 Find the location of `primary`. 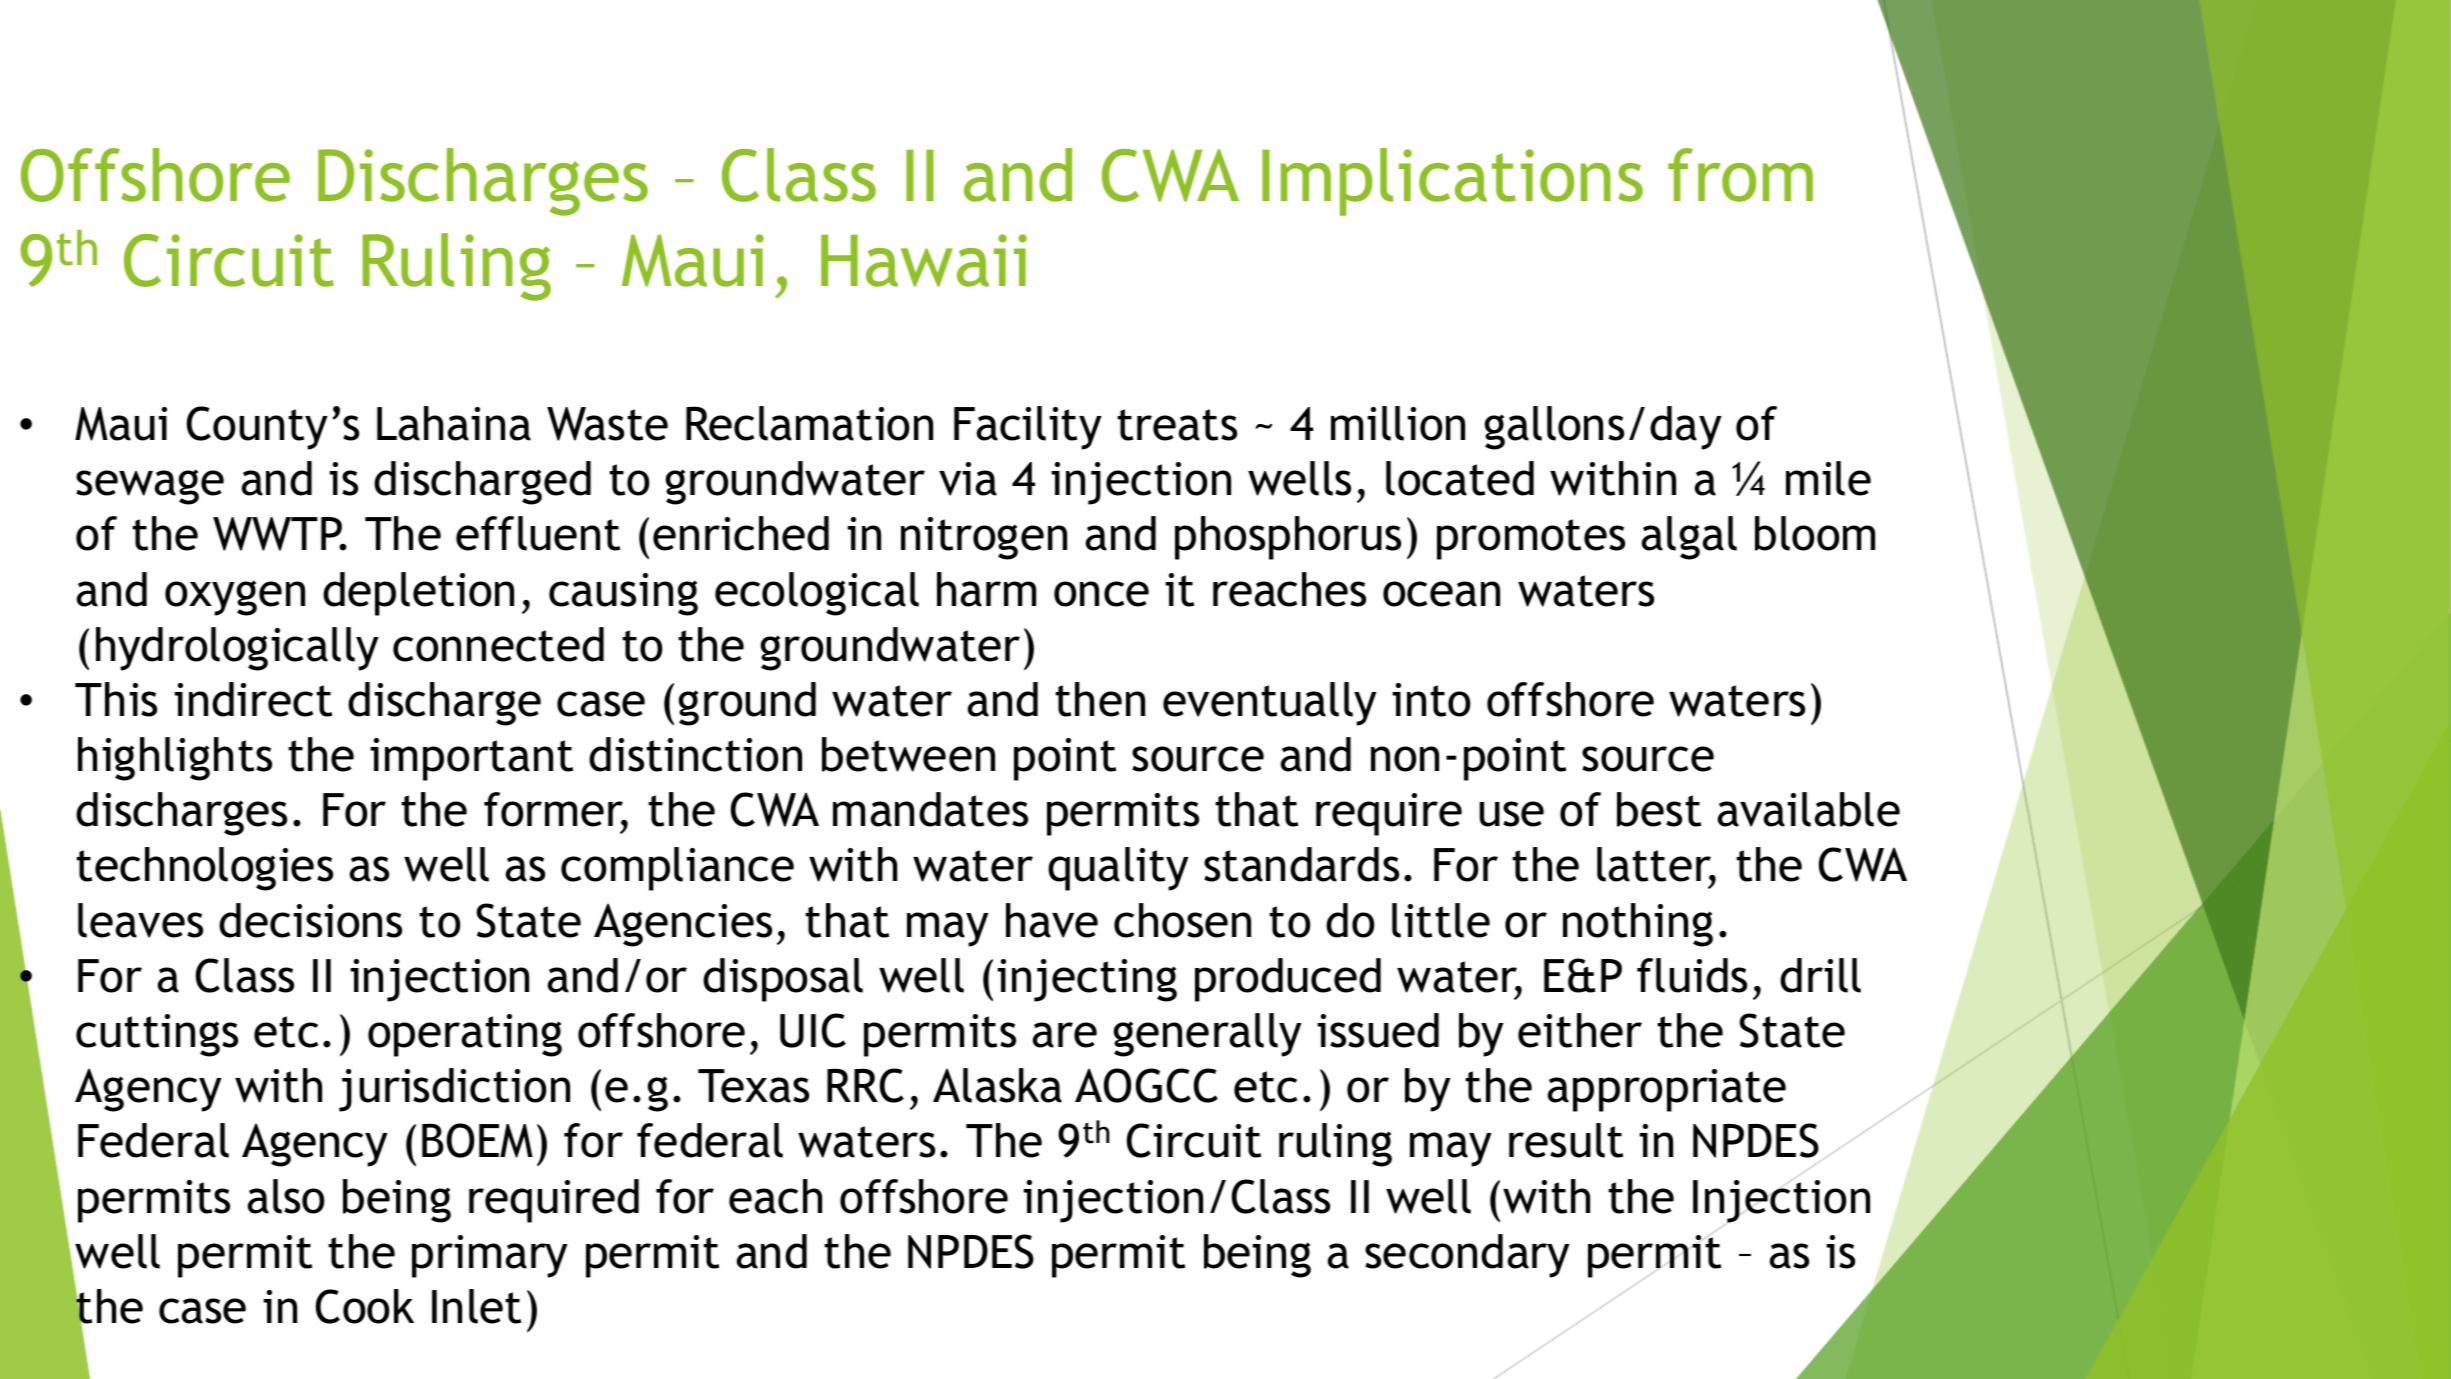

primary is located at coordinates (490, 1256).
